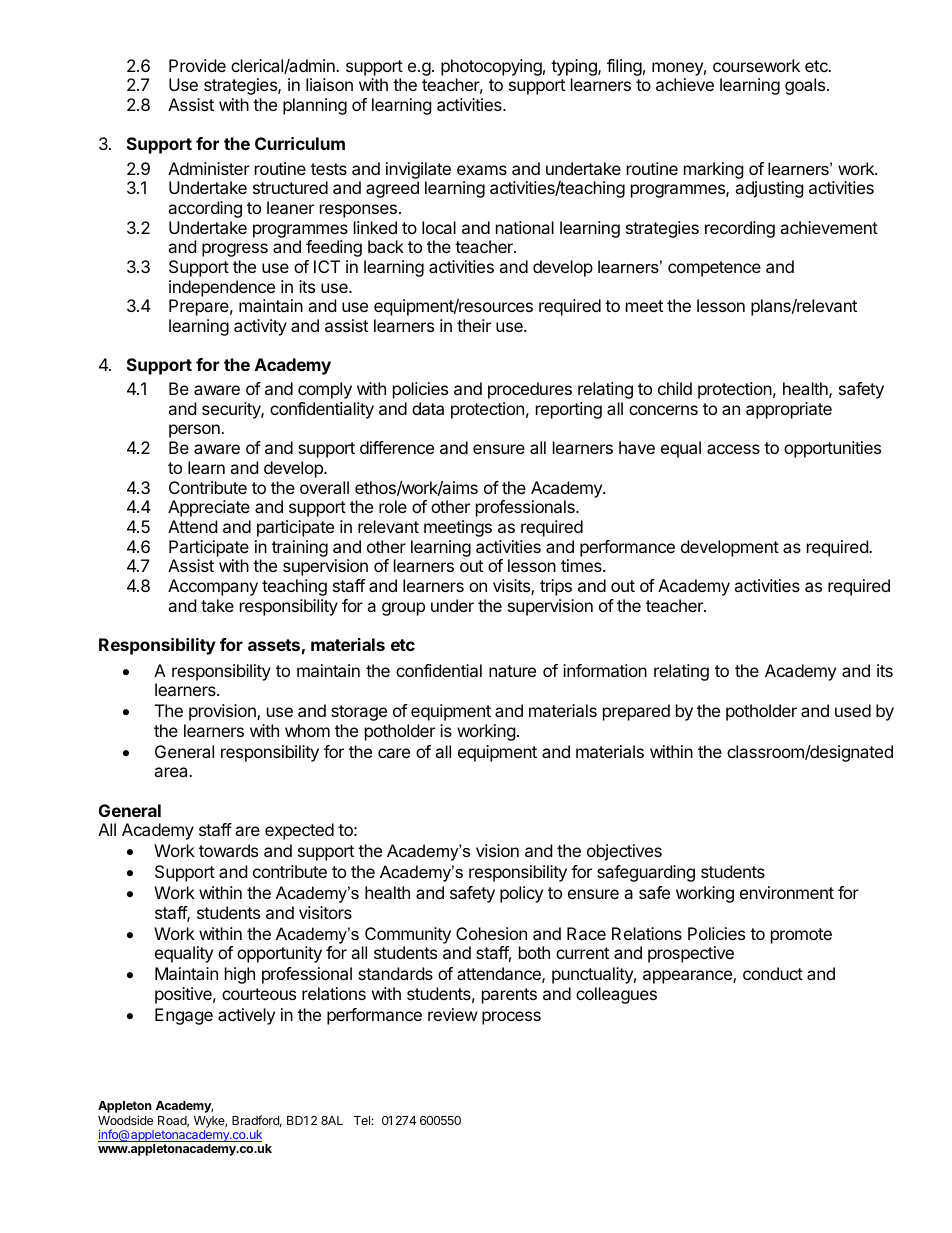 The height and width of the screenshot is (1233, 952). What do you see at coordinates (530, 390) in the screenshot?
I see `procedures` at bounding box center [530, 390].
